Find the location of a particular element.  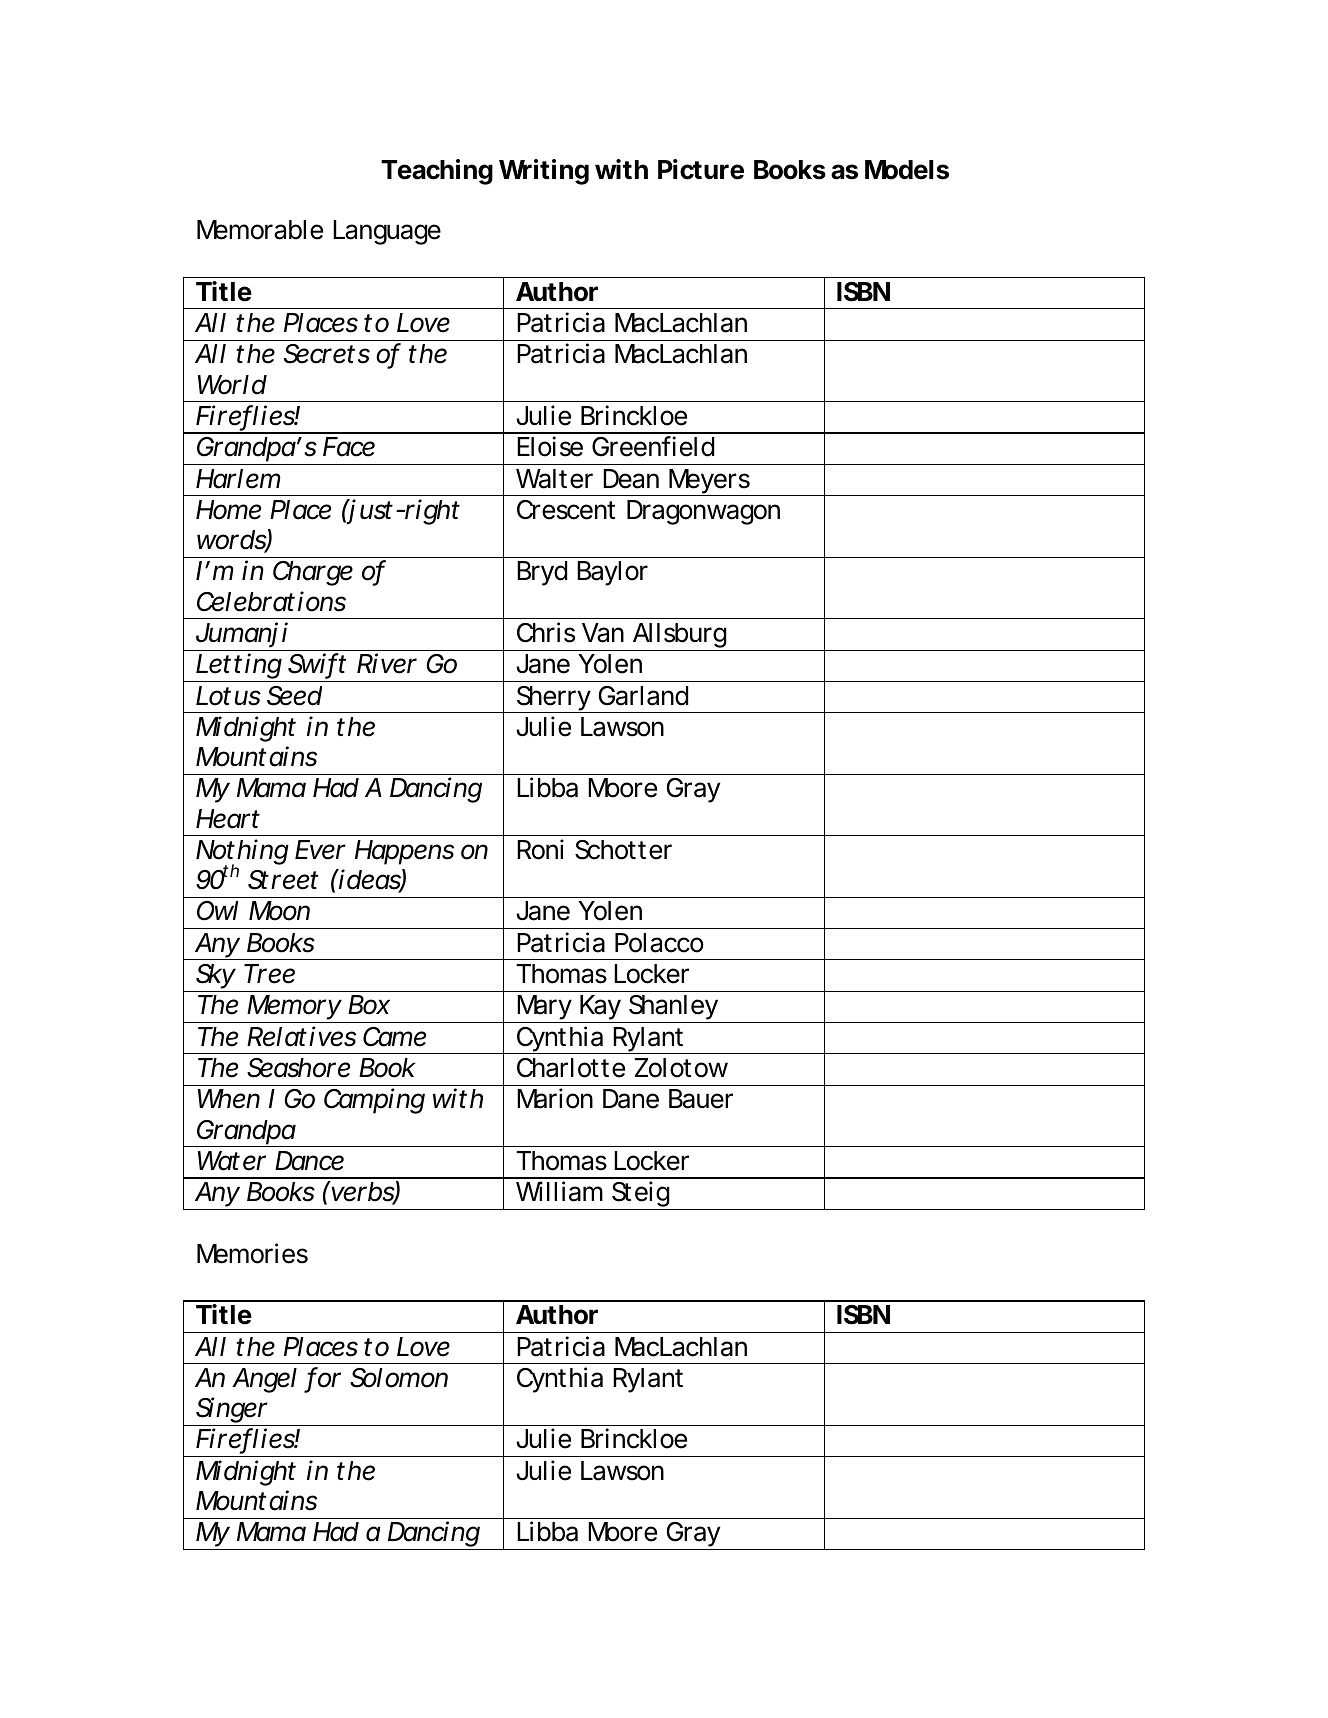

Solomon is located at coordinates (399, 1378).
